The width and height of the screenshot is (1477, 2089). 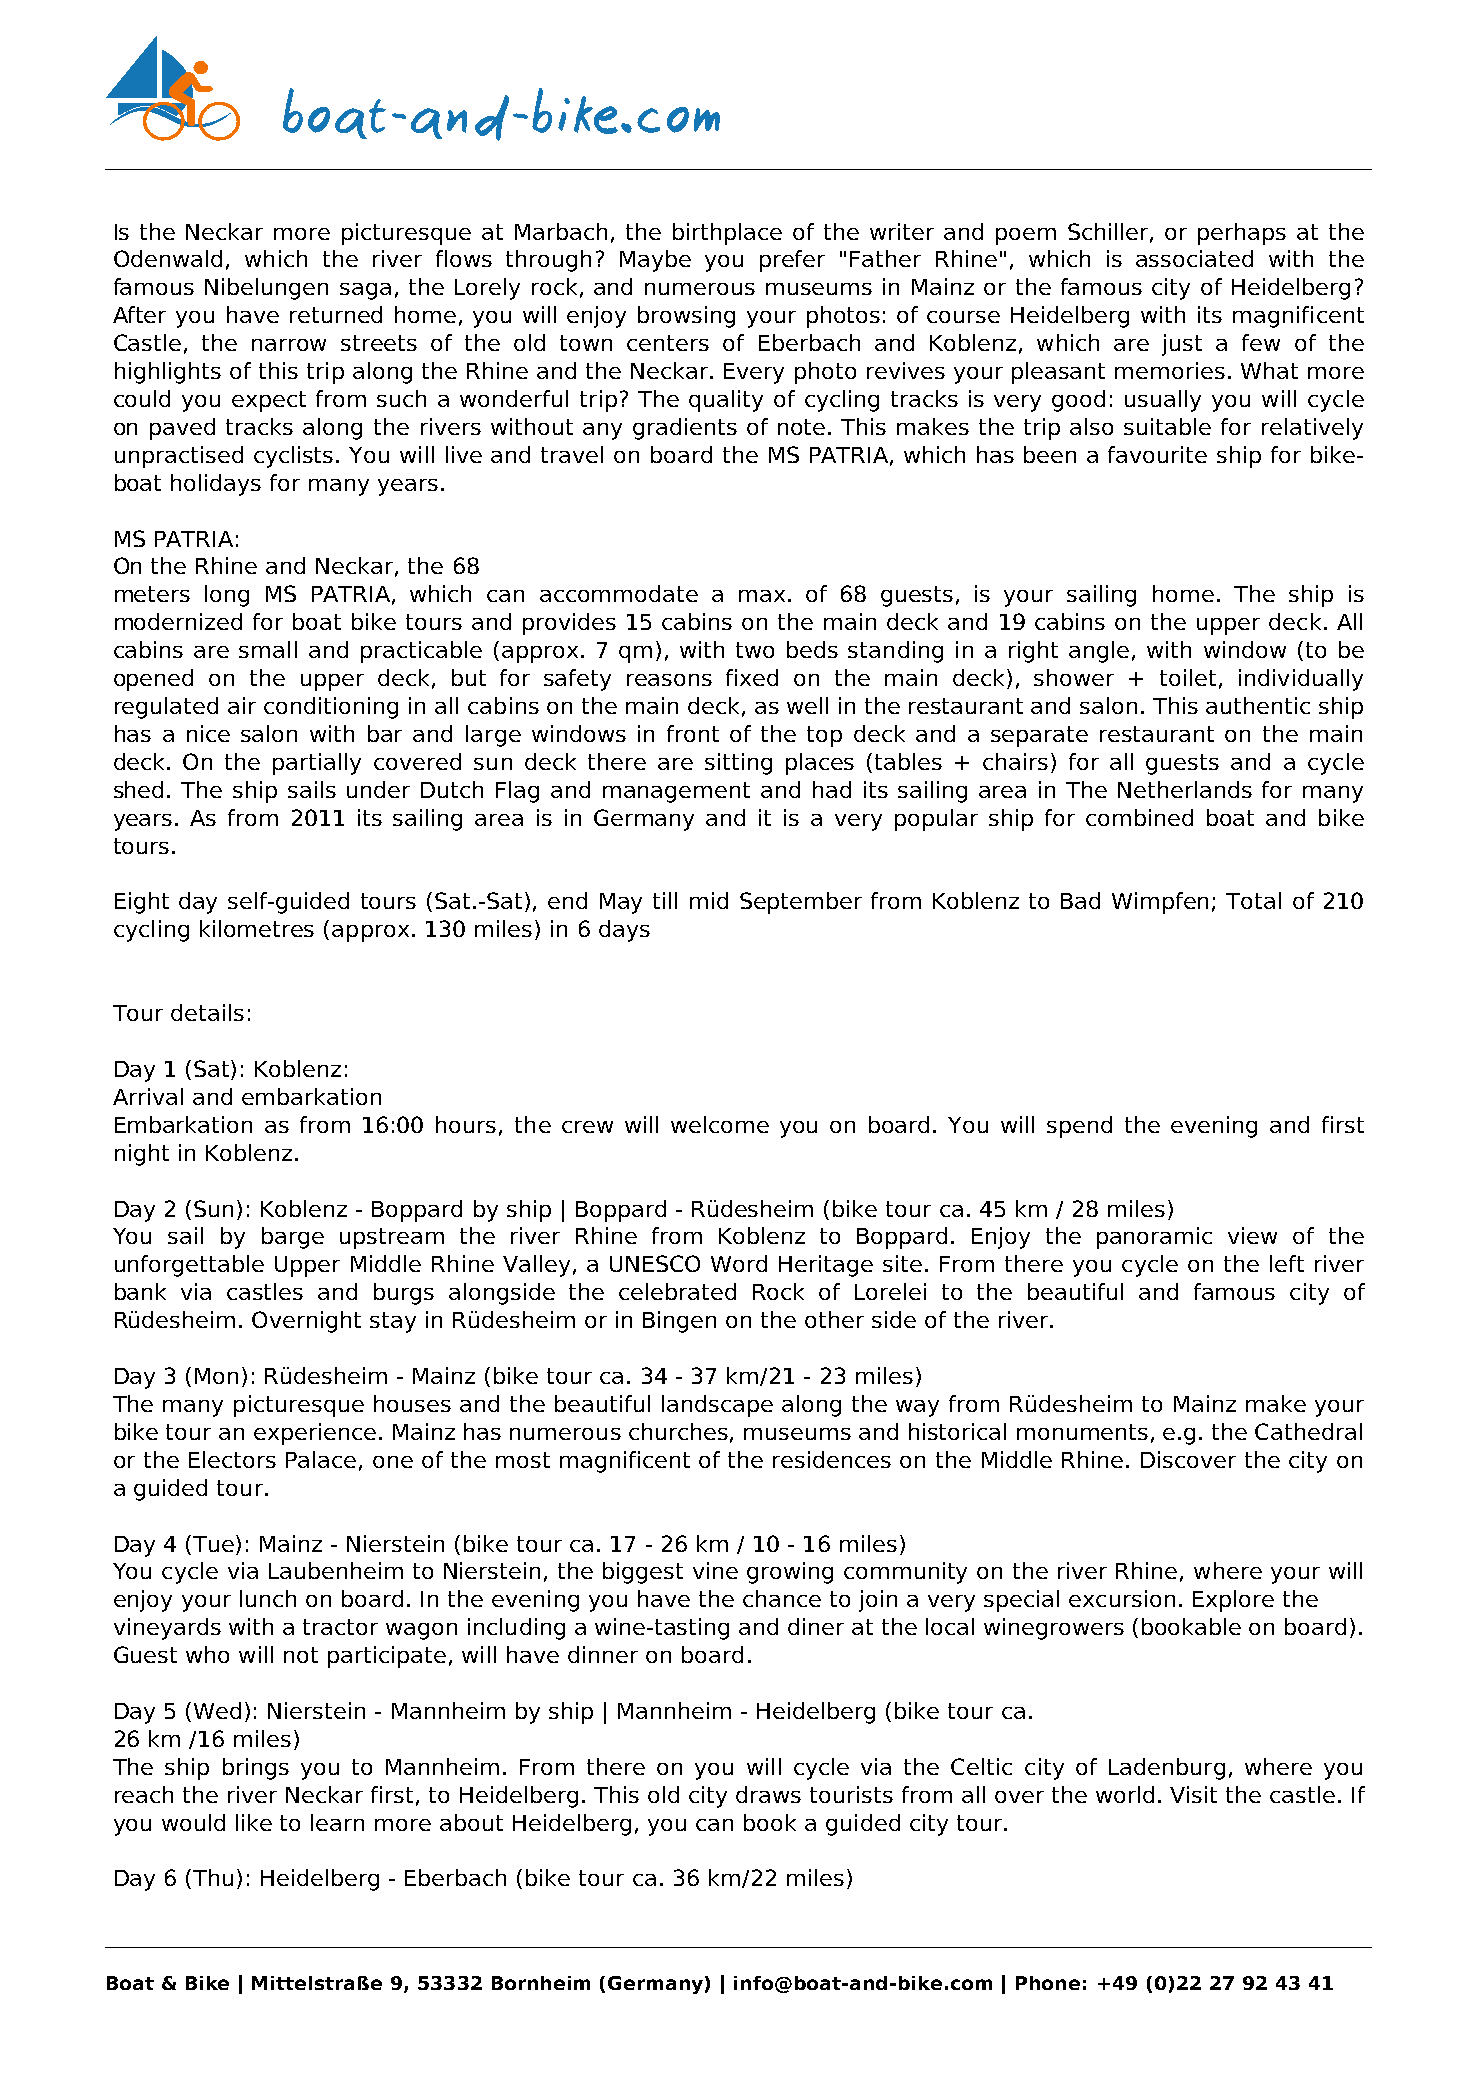 I want to click on Thu, so click(x=213, y=1877).
